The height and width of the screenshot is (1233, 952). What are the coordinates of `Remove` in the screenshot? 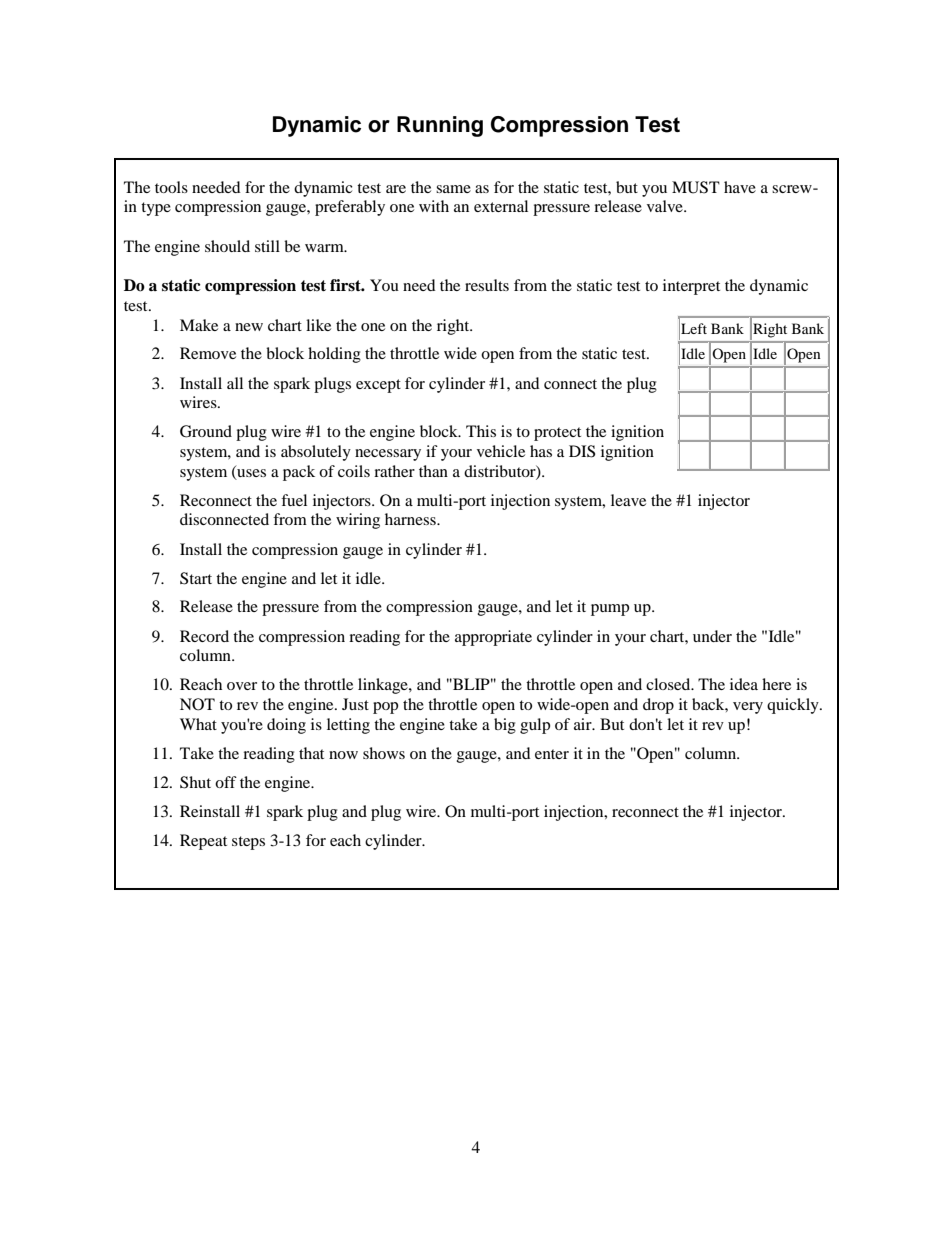 It's located at (208, 353).
